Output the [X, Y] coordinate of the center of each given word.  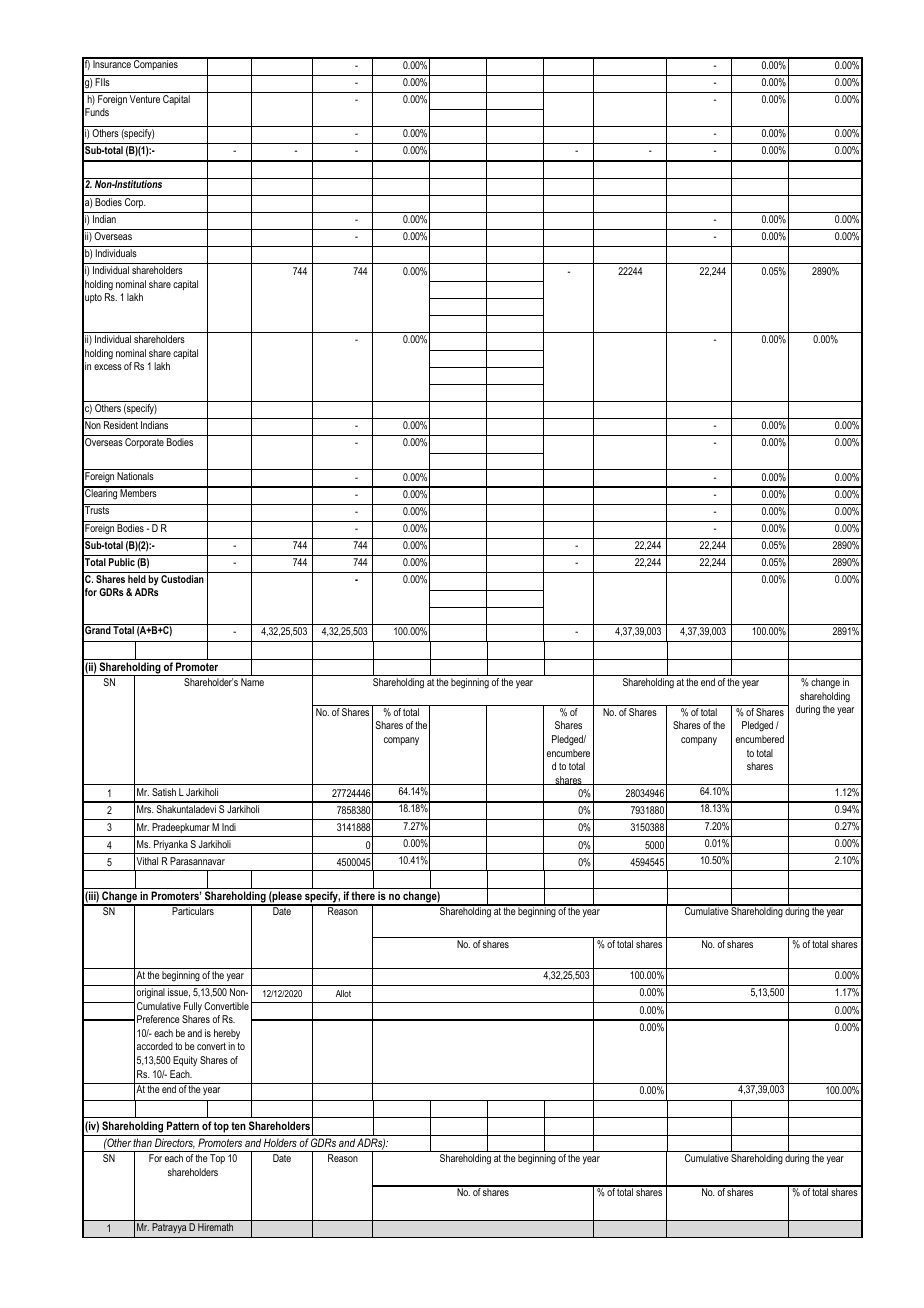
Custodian [182, 579]
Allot [343, 993]
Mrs [145, 809]
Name [252, 682]
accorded [155, 1046]
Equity [185, 1061]
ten [238, 1126]
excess [108, 367]
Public [122, 562]
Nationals [135, 476]
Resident [121, 425]
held [137, 579]
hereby [227, 1034]
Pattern [183, 1125]
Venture [145, 99]
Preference [158, 1019]
